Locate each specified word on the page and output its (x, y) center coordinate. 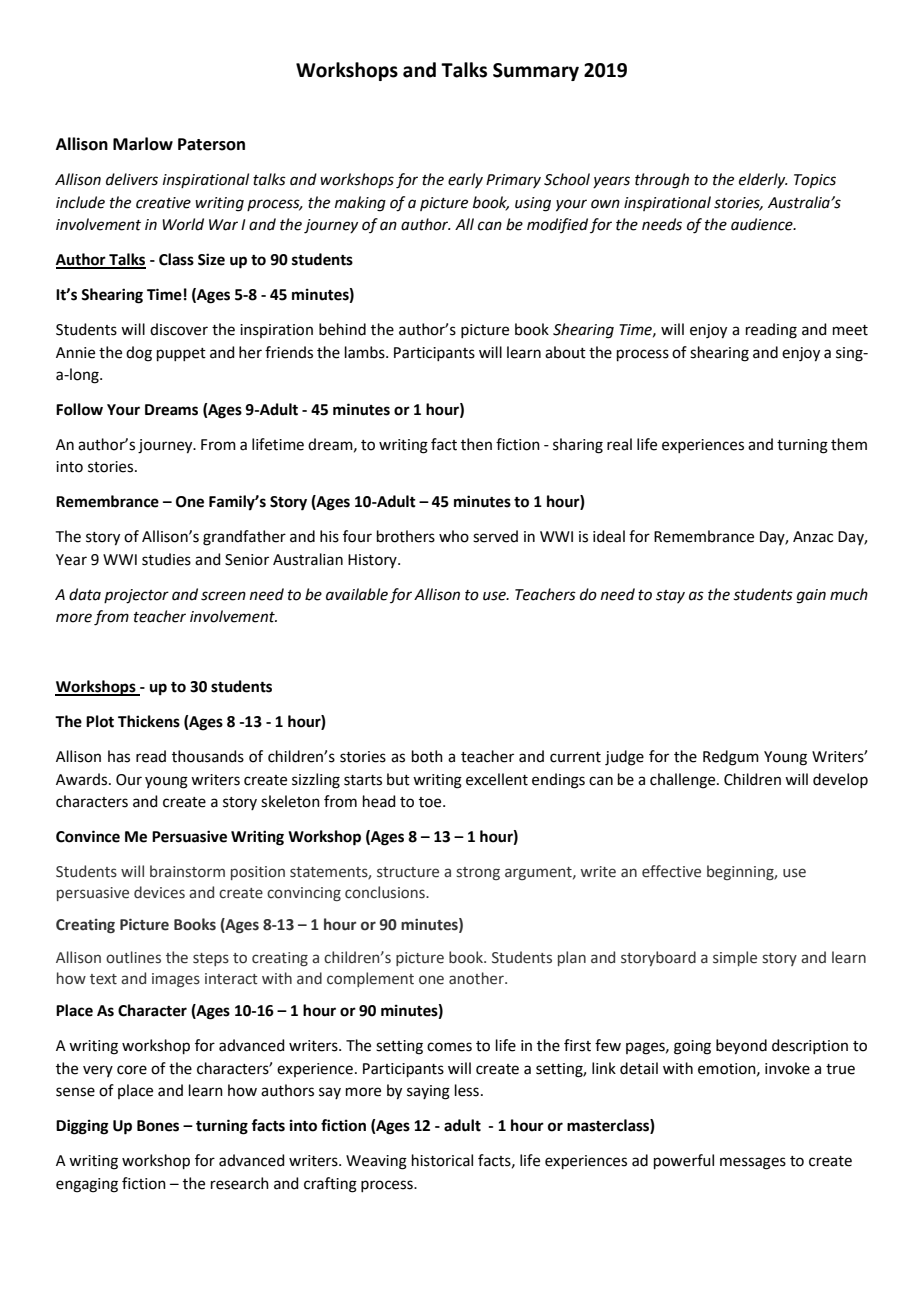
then (476, 444)
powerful (684, 1161)
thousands (208, 756)
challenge (684, 781)
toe (431, 802)
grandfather (244, 538)
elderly (763, 180)
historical (442, 1160)
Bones (158, 1126)
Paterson (211, 144)
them (849, 444)
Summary (536, 72)
